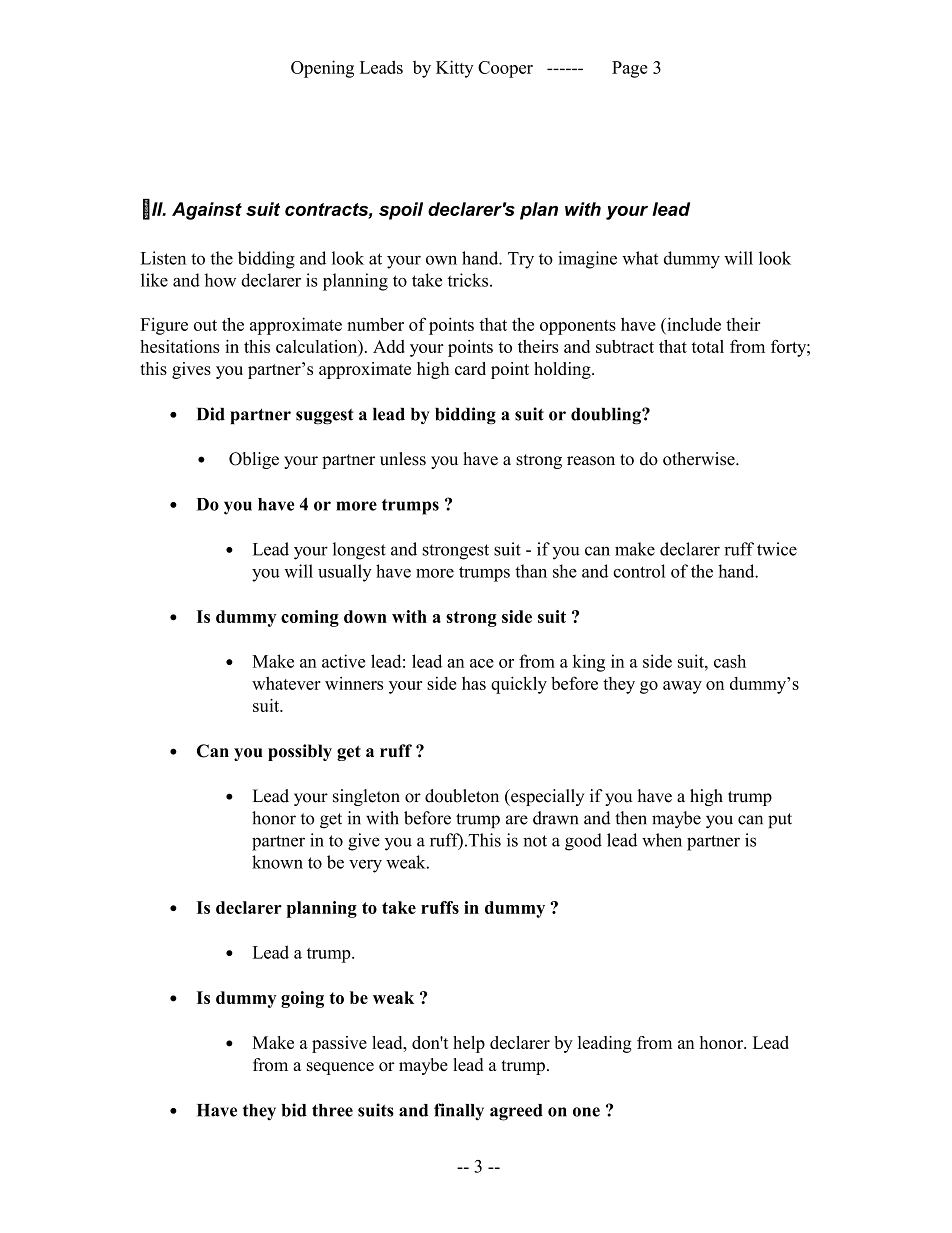  What do you see at coordinates (322, 69) in the page?
I see `Opening` at bounding box center [322, 69].
